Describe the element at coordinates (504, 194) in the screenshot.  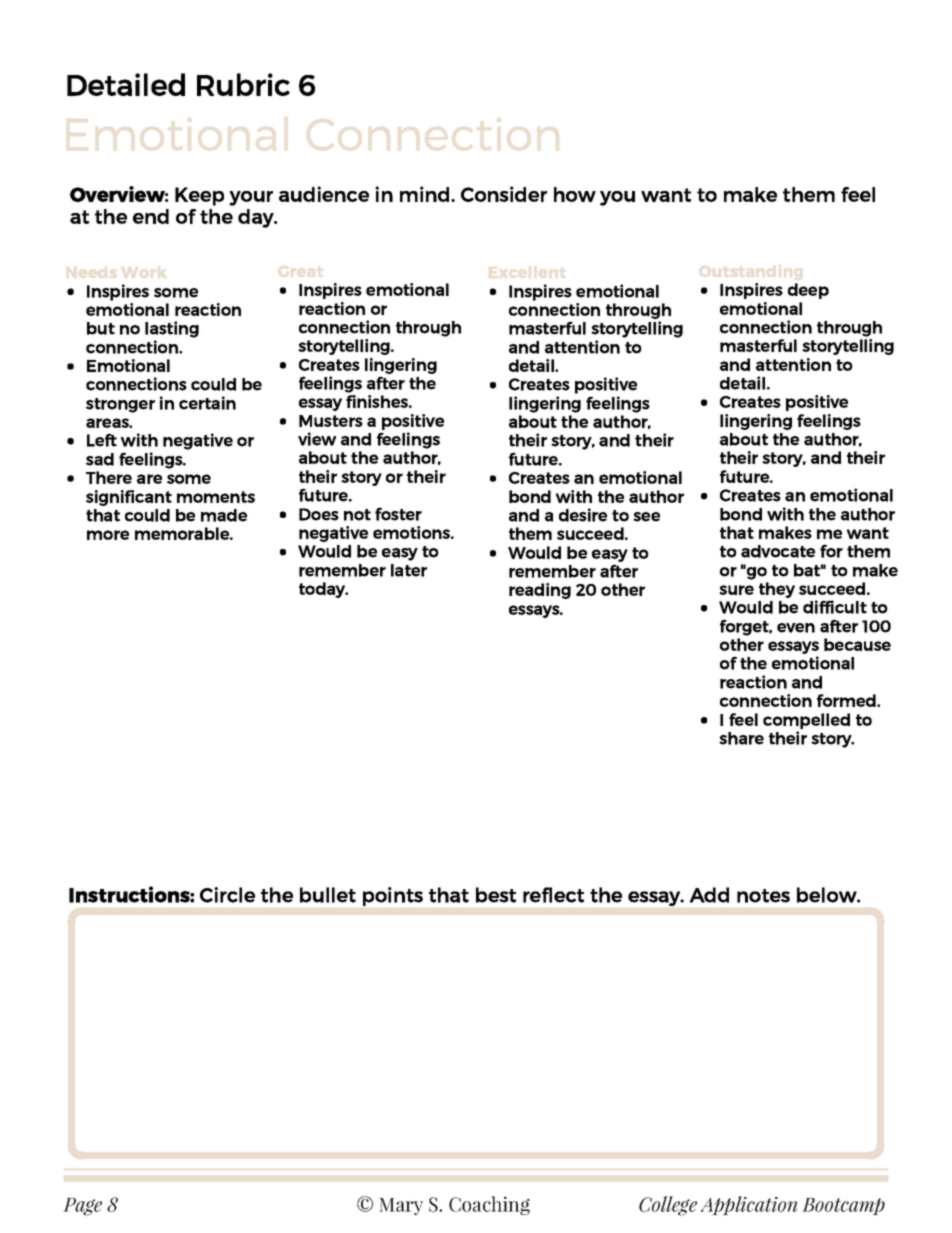
I see `Consider` at that location.
